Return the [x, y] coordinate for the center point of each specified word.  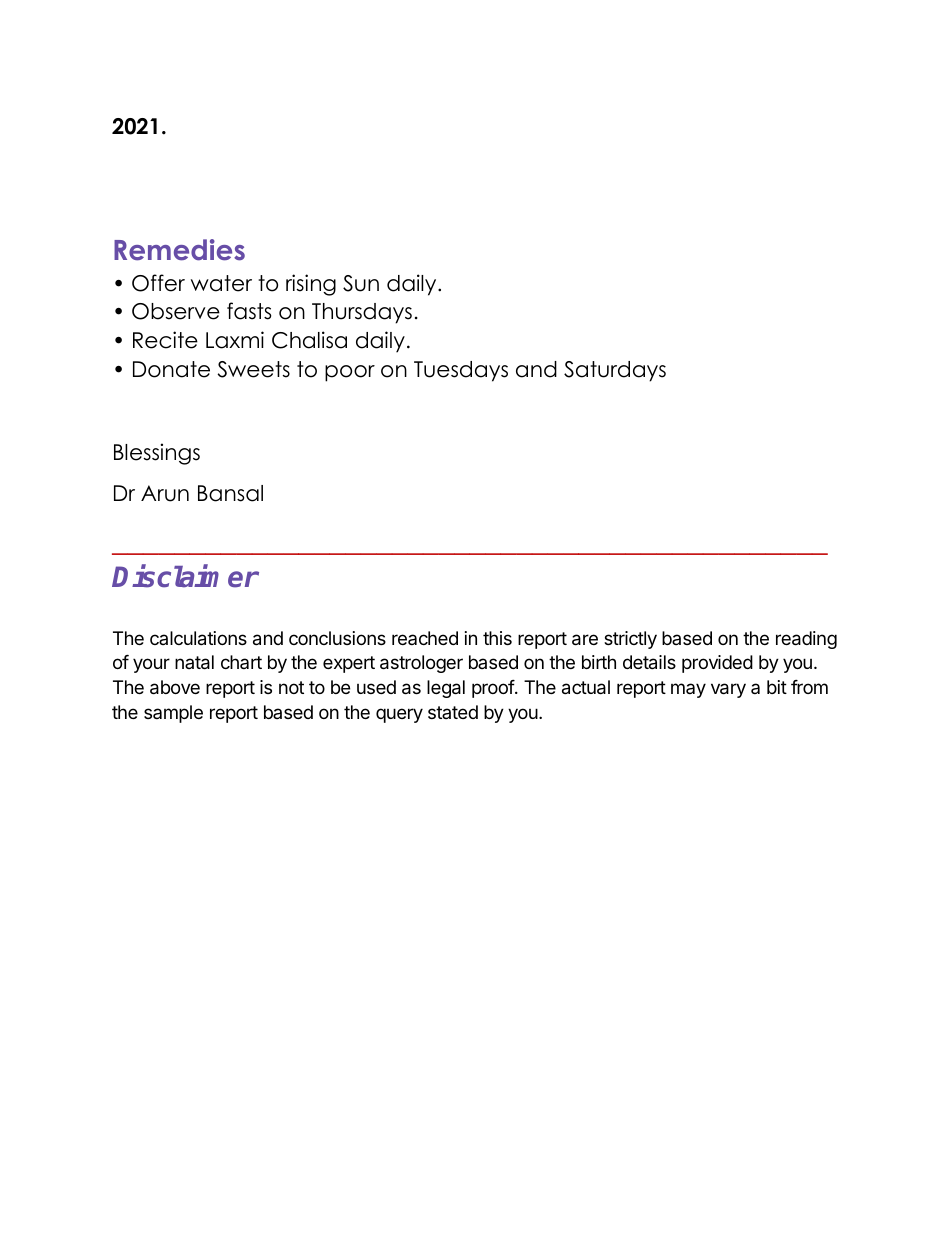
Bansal [230, 493]
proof [494, 689]
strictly [630, 640]
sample [173, 714]
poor [350, 373]
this [497, 638]
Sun [361, 283]
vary [728, 690]
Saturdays [615, 371]
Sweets [253, 369]
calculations [198, 638]
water [221, 283]
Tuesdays [461, 371]
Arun [165, 493]
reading [806, 640]
